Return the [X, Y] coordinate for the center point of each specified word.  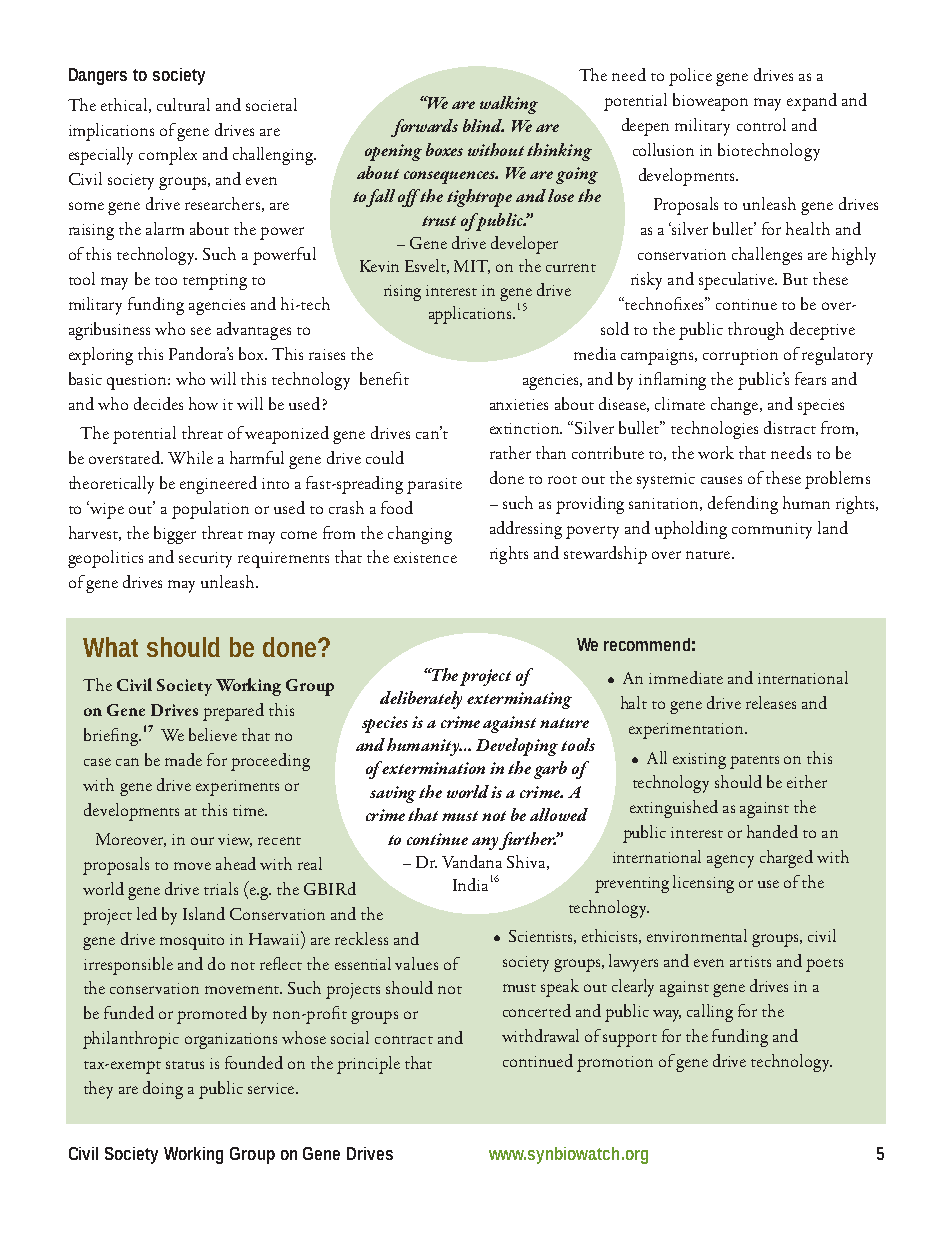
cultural [183, 104]
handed [772, 831]
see [201, 331]
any [486, 843]
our [202, 841]
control [761, 124]
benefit [384, 378]
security [205, 560]
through [756, 331]
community [772, 531]
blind [483, 125]
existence [425, 557]
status [185, 1065]
